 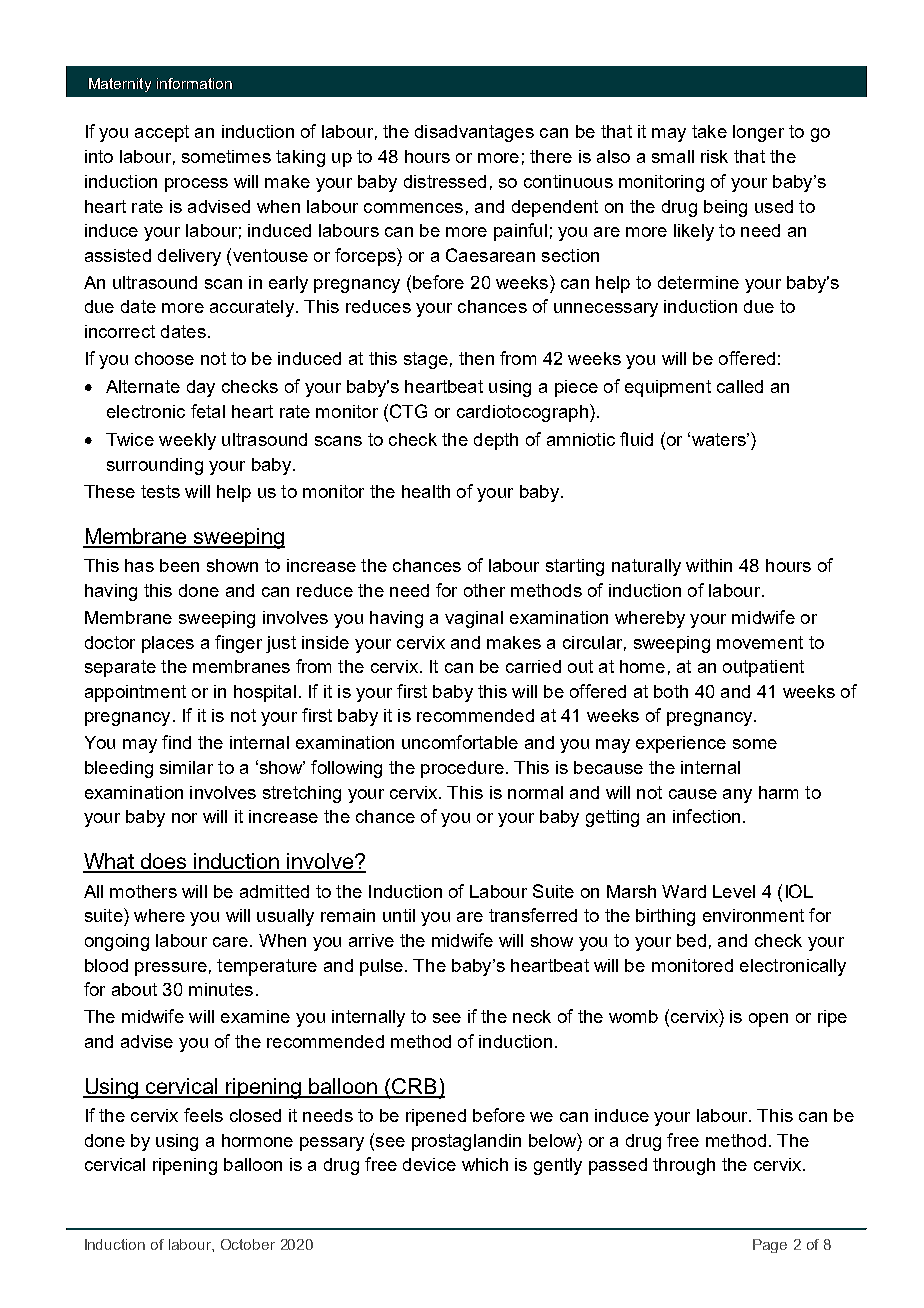 What do you see at coordinates (201, 388) in the screenshot?
I see `day` at bounding box center [201, 388].
